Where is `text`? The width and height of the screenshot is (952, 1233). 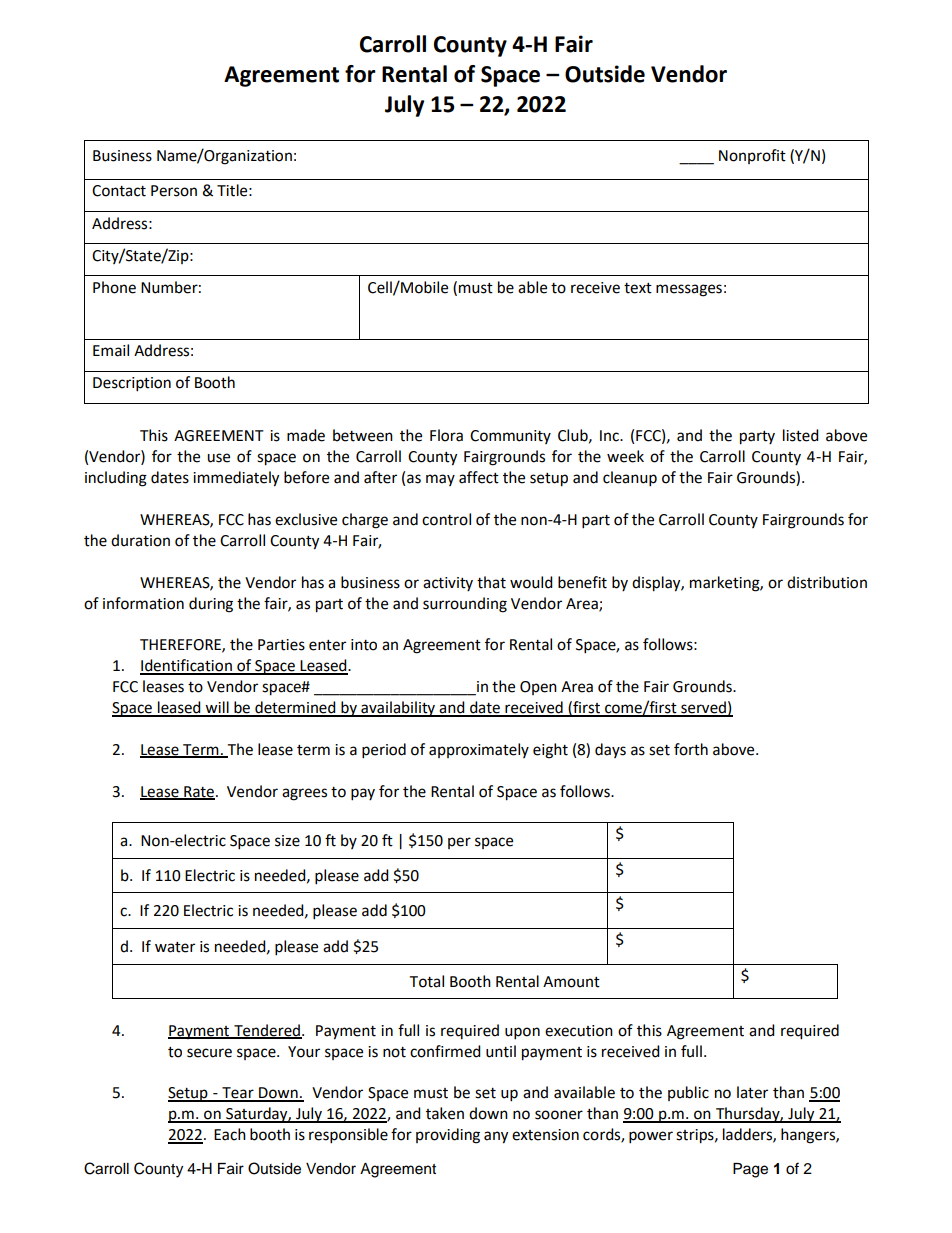 text is located at coordinates (638, 288).
